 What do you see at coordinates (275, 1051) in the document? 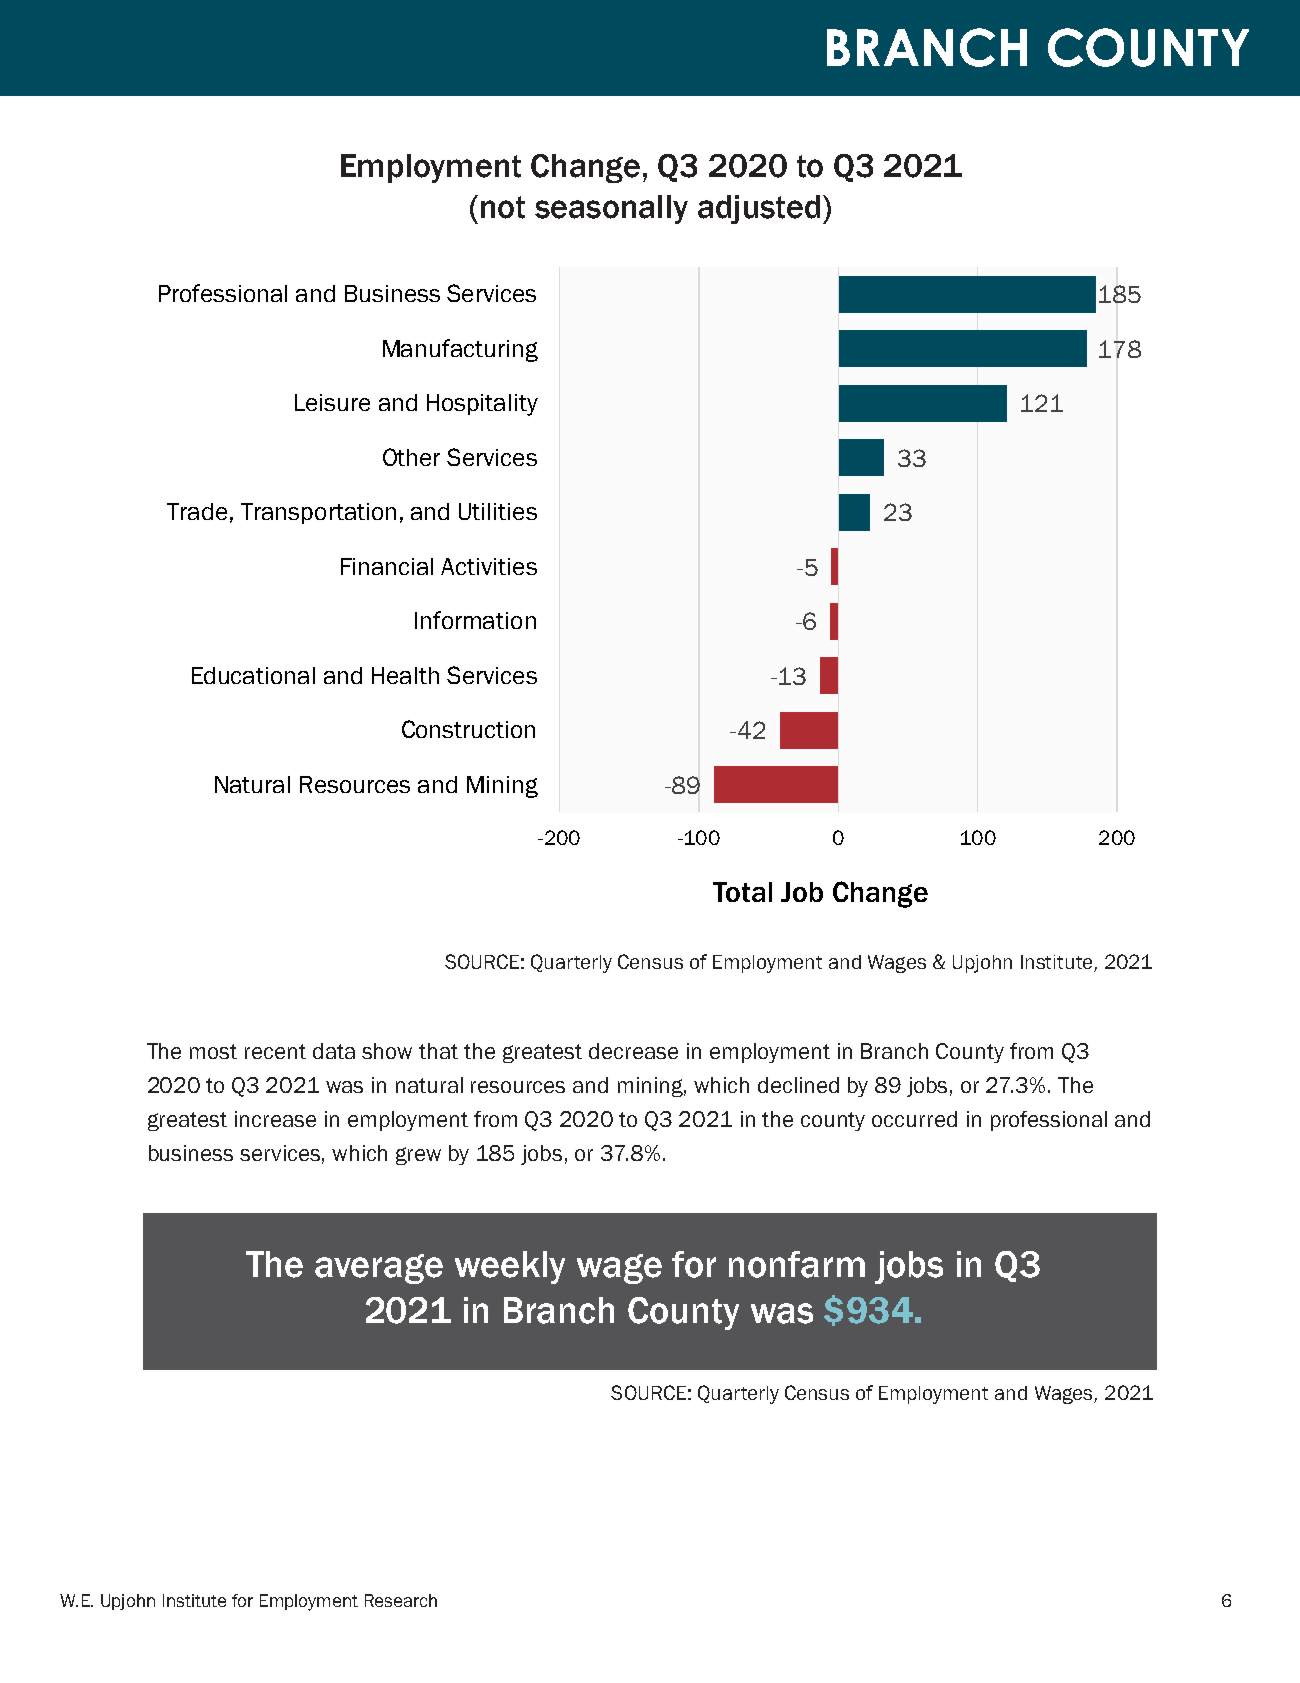
I see `recent` at bounding box center [275, 1051].
